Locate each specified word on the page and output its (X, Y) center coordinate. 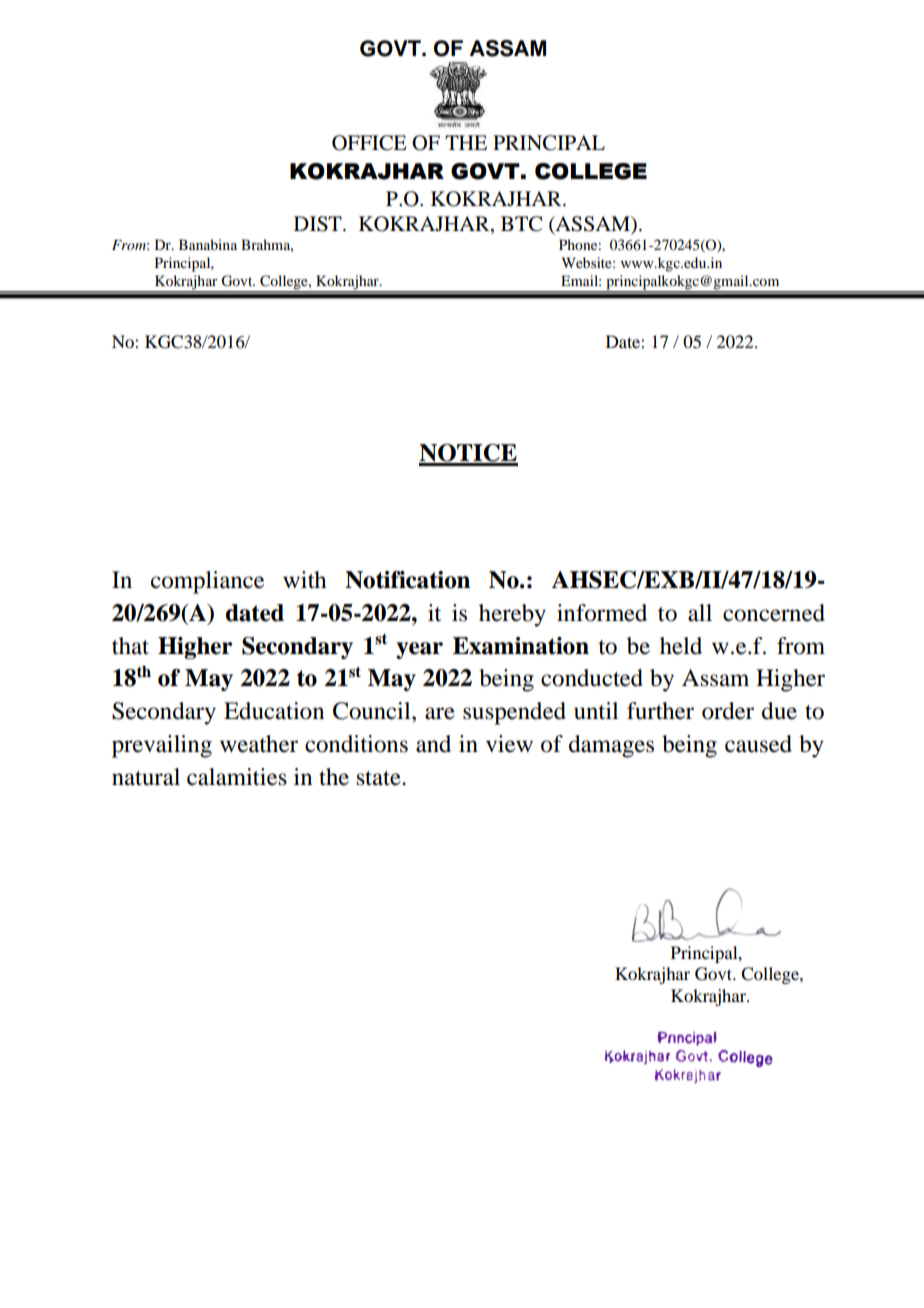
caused (758, 744)
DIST (319, 224)
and (433, 744)
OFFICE (369, 143)
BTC (521, 224)
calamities (237, 777)
